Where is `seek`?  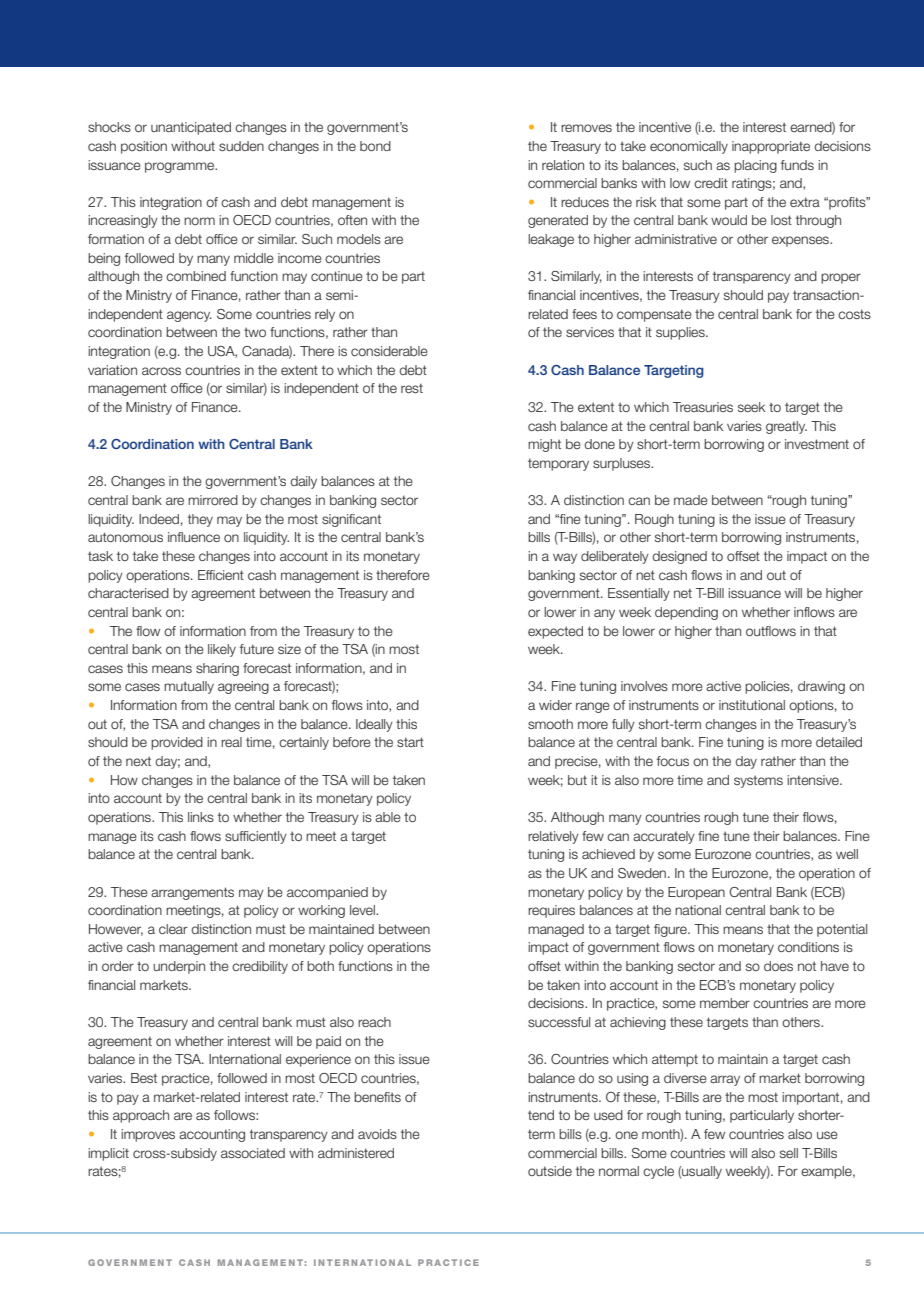 seek is located at coordinates (752, 407).
